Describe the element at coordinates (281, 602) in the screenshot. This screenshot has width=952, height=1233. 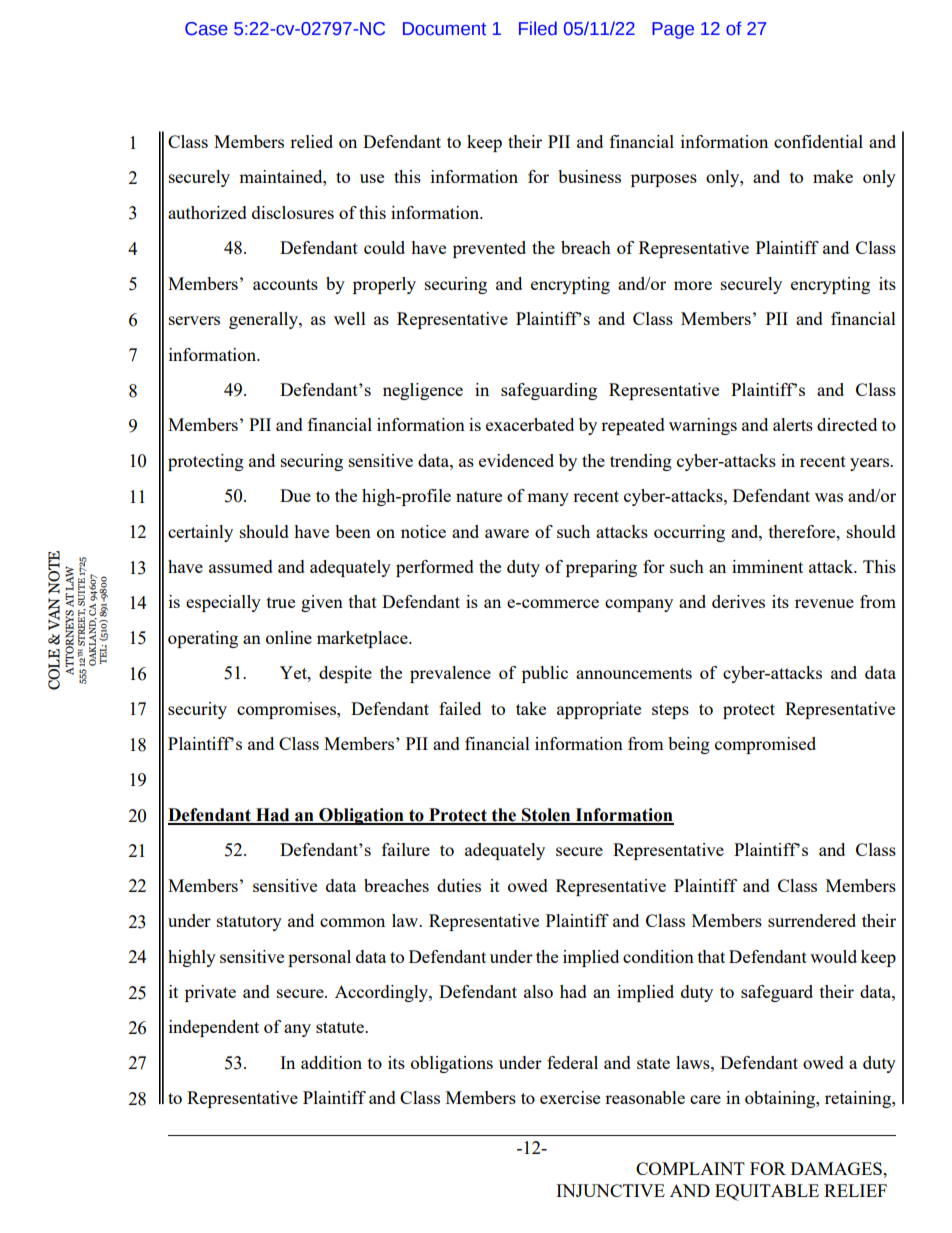
I see `true` at that location.
